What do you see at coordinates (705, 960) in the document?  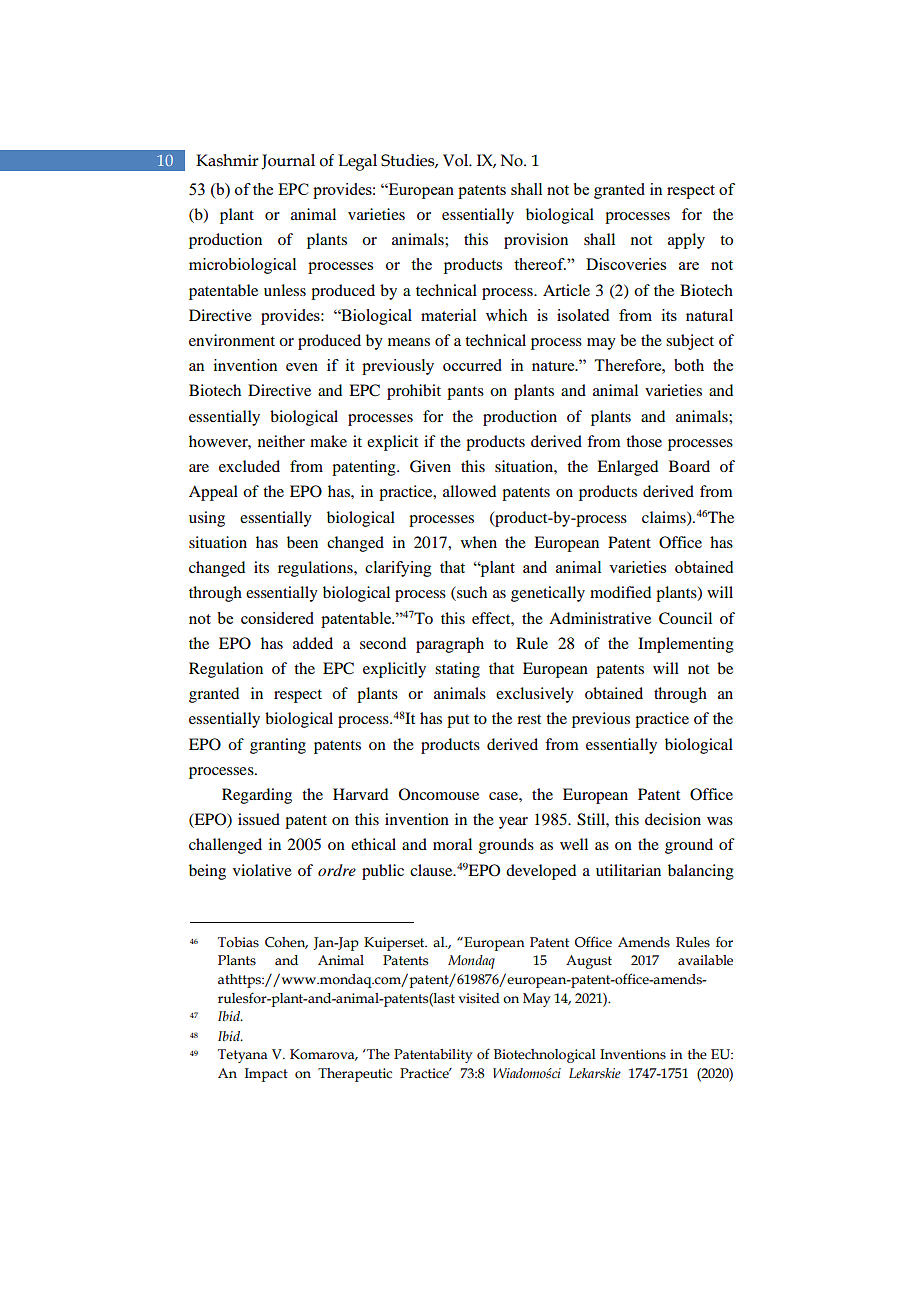 I see `available` at bounding box center [705, 960].
